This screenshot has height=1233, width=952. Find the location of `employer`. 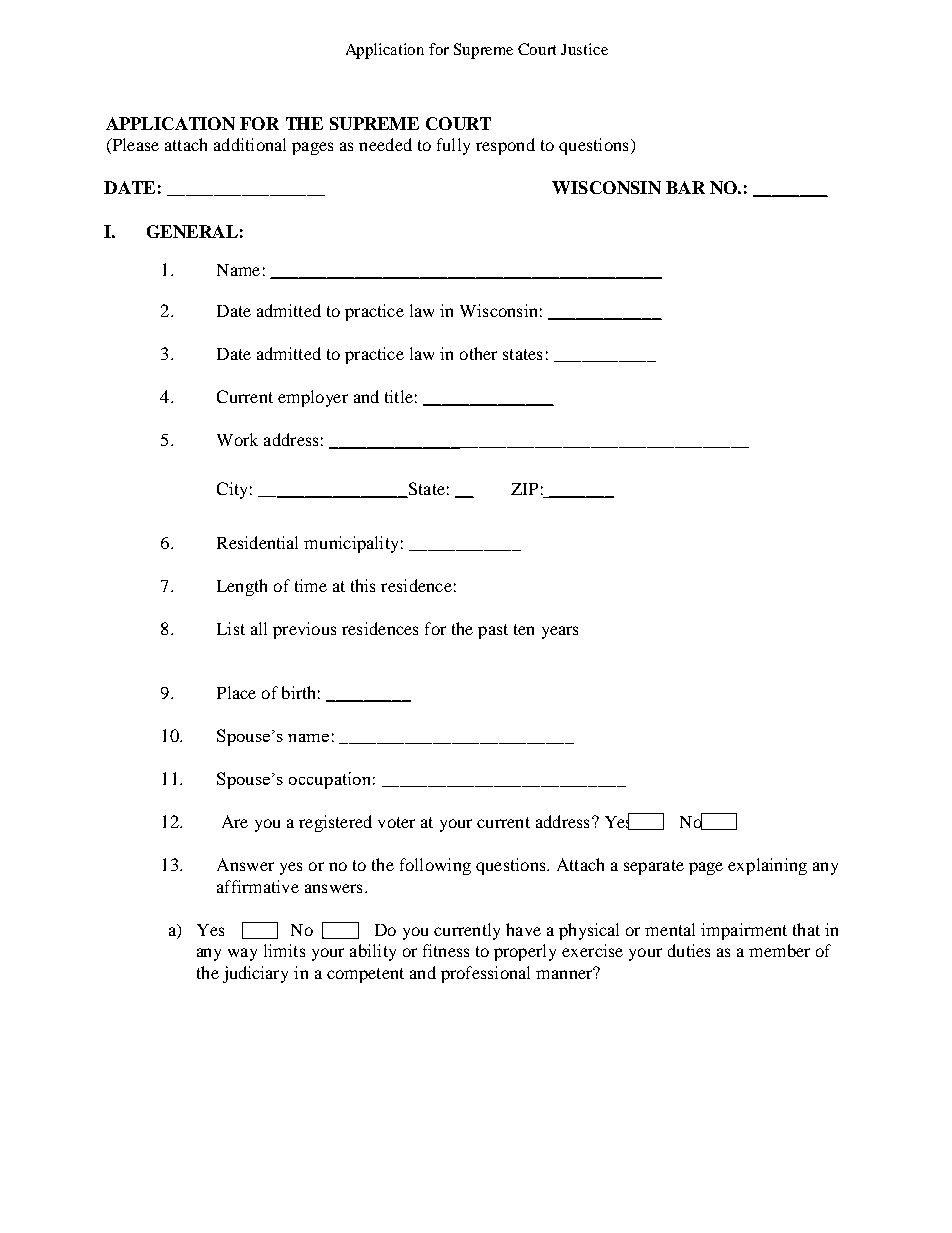

employer is located at coordinates (313, 398).
